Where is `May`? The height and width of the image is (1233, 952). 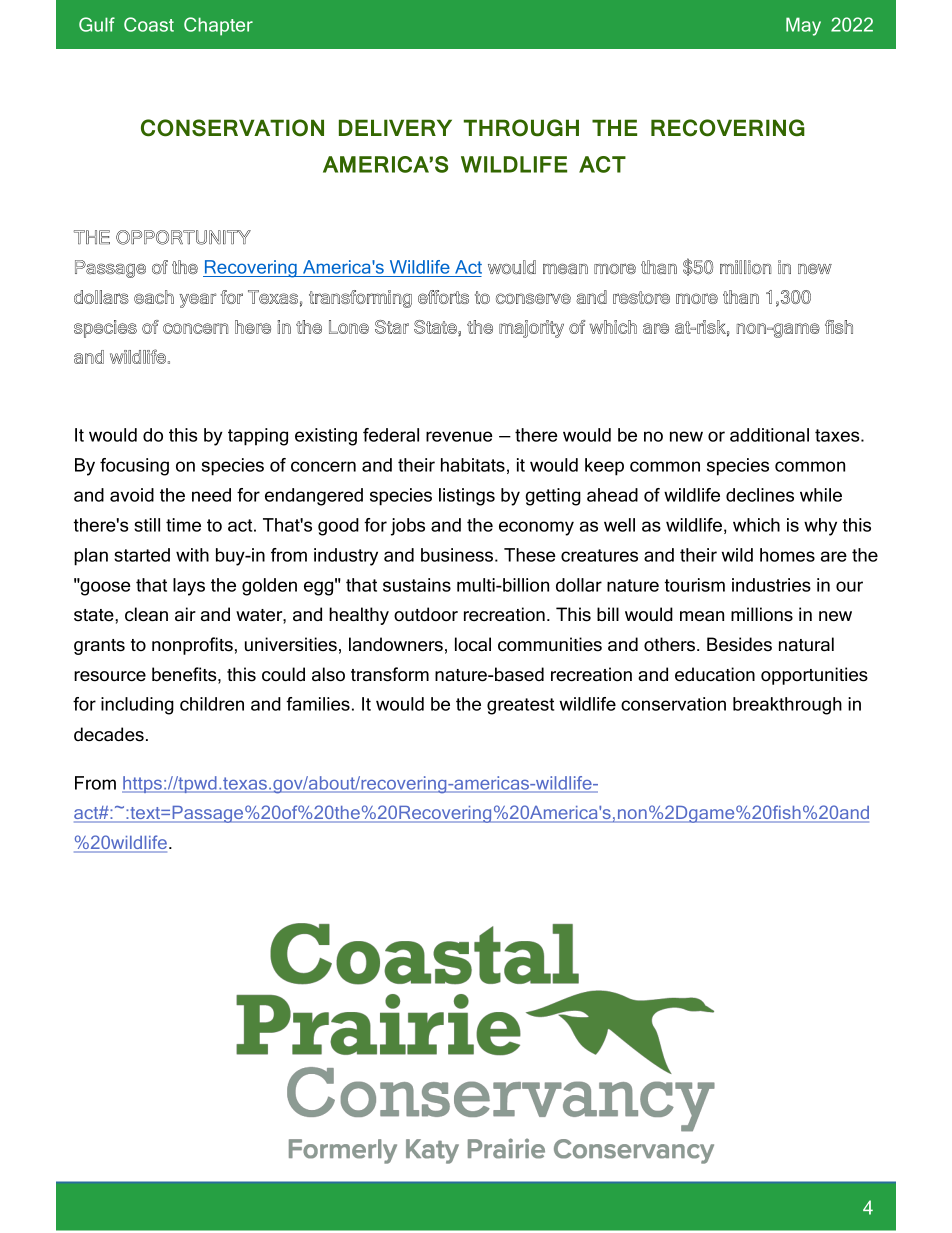
May is located at coordinates (803, 26).
